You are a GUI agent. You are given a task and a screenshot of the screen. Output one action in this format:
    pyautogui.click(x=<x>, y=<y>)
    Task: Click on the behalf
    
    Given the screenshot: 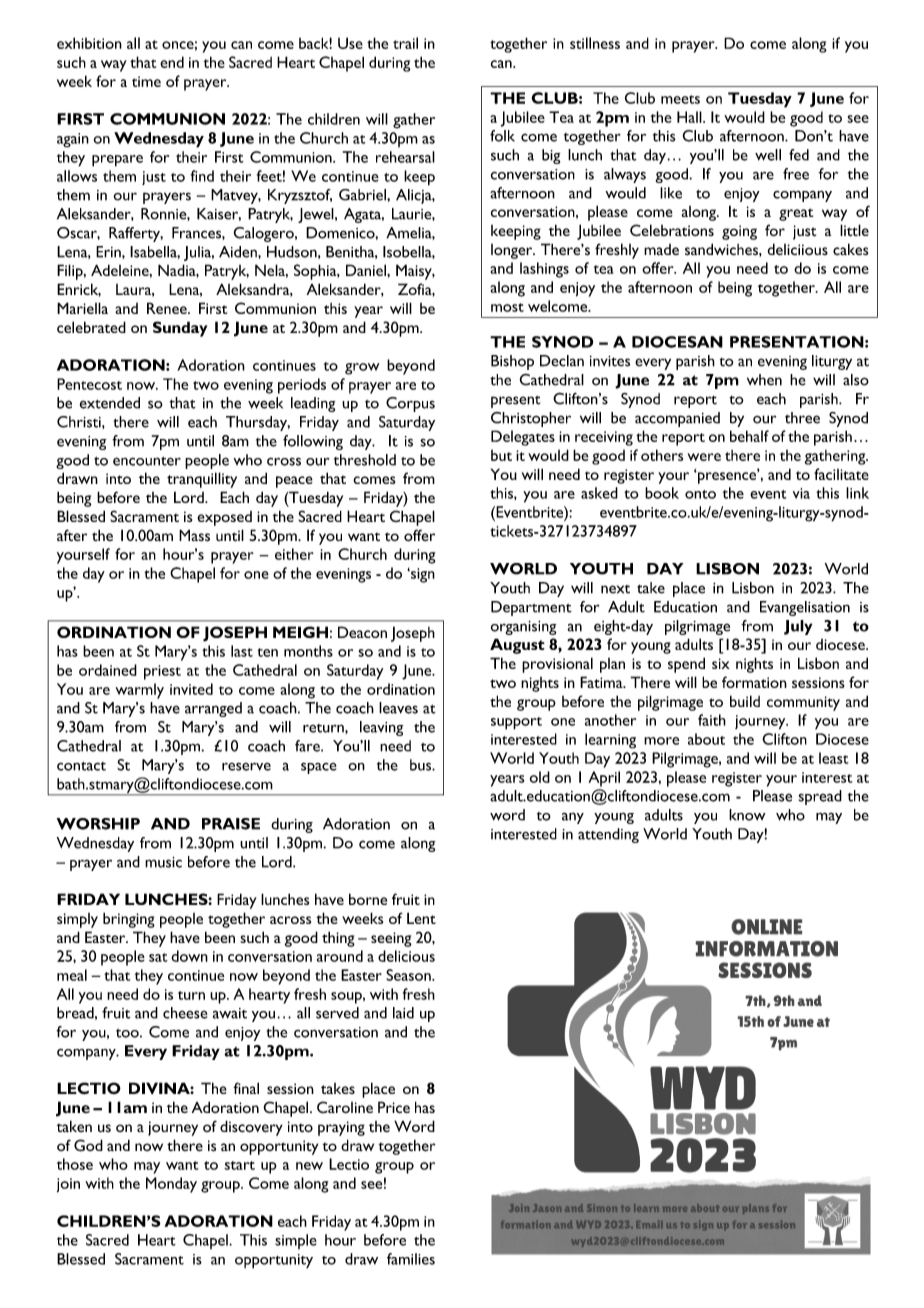 What is the action you would take?
    pyautogui.click(x=749, y=436)
